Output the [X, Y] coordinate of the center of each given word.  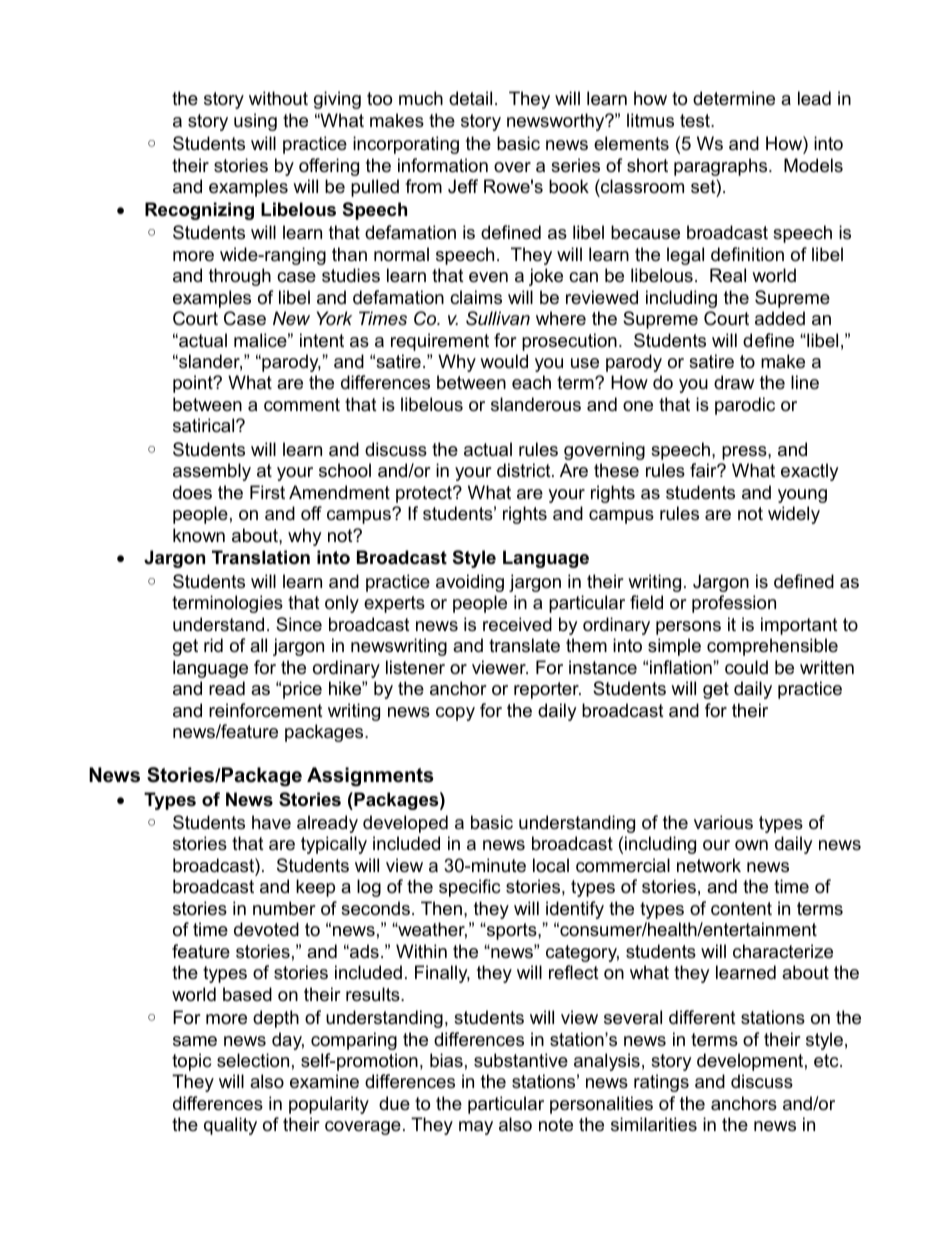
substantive [521, 1060]
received [517, 624]
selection [253, 1060]
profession [734, 604]
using [255, 122]
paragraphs [722, 167]
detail [470, 98]
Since [299, 624]
